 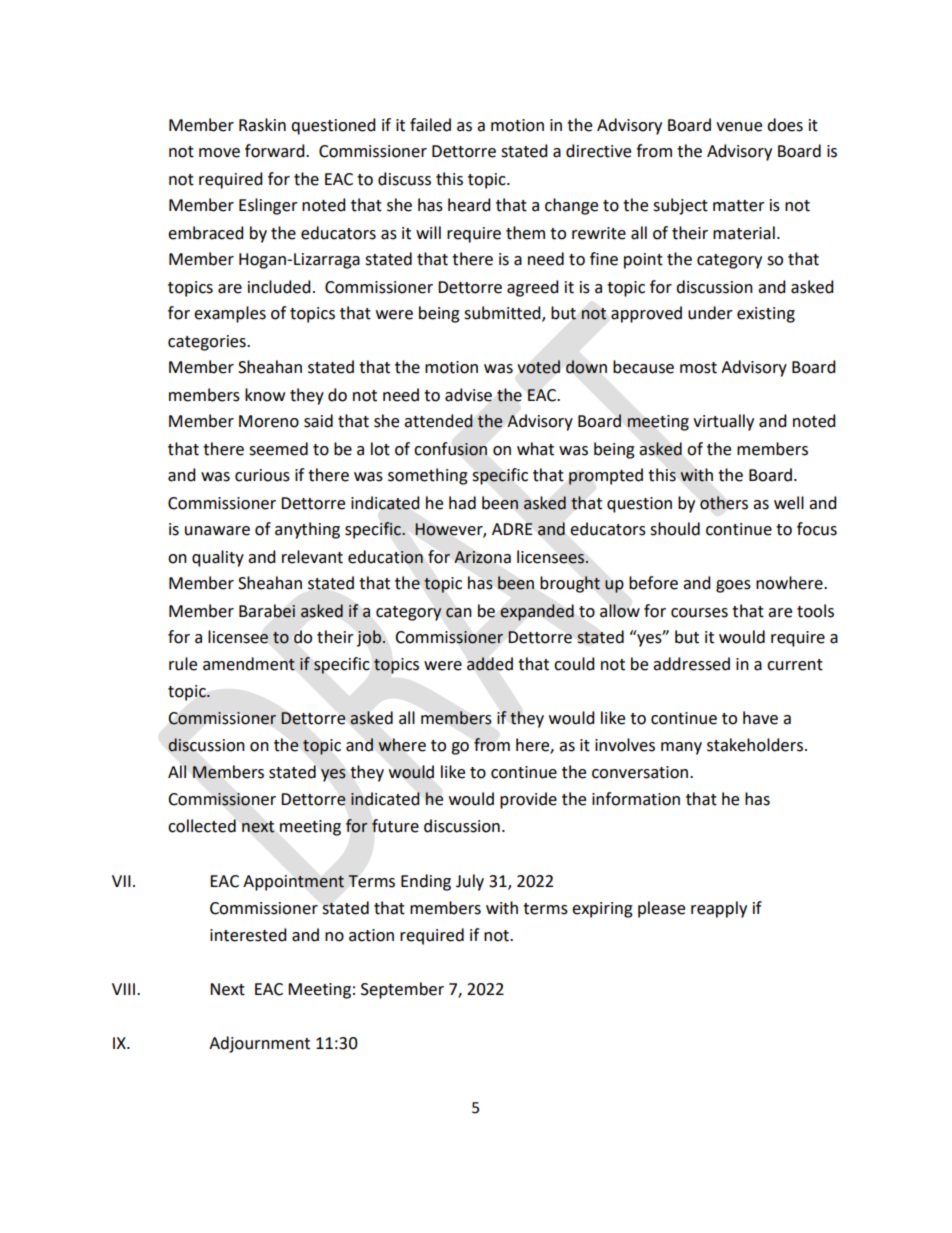 What do you see at coordinates (723, 422) in the document?
I see `virtually` at bounding box center [723, 422].
